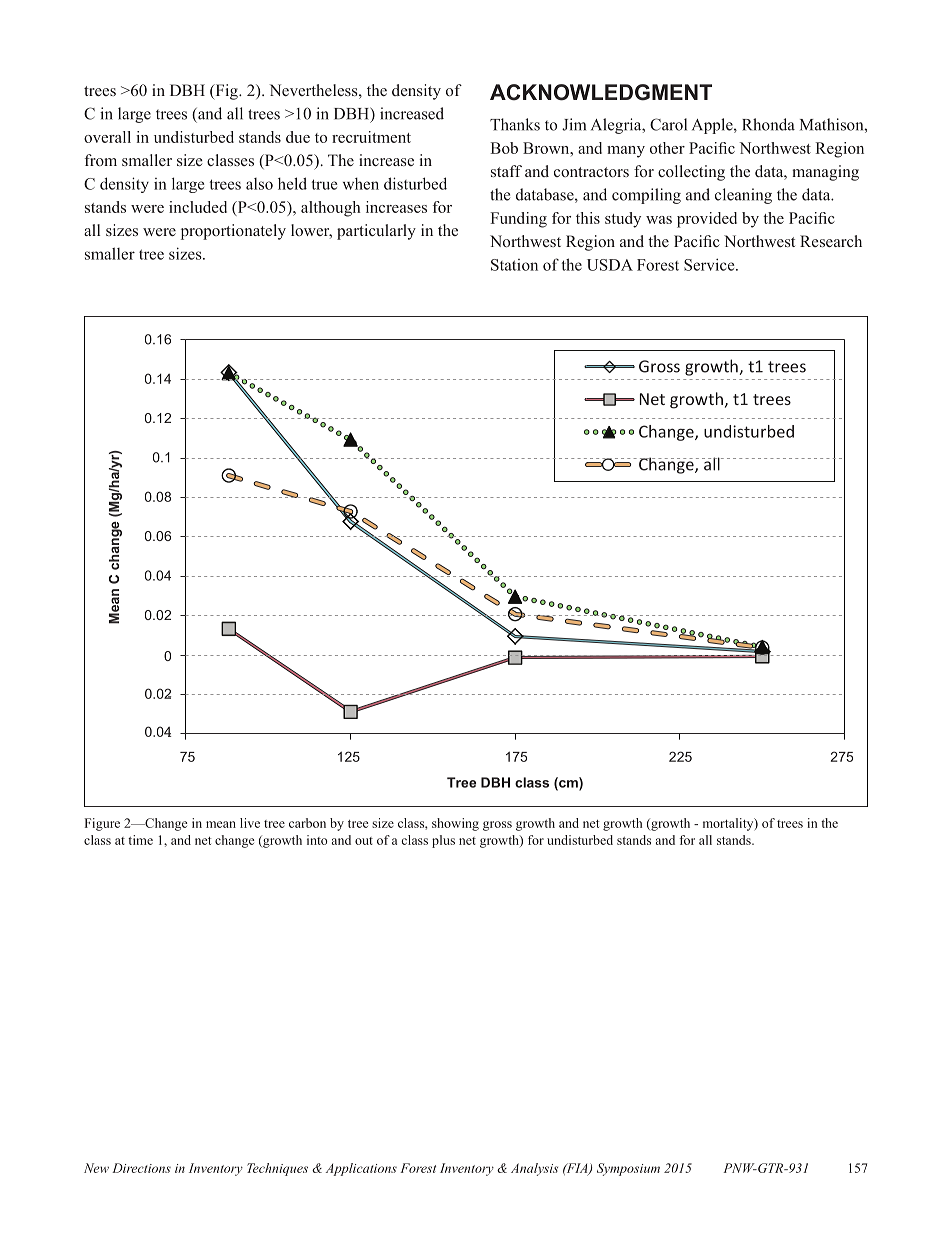 This screenshot has height=1233, width=952. What do you see at coordinates (141, 1168) in the screenshot?
I see `Directions` at bounding box center [141, 1168].
